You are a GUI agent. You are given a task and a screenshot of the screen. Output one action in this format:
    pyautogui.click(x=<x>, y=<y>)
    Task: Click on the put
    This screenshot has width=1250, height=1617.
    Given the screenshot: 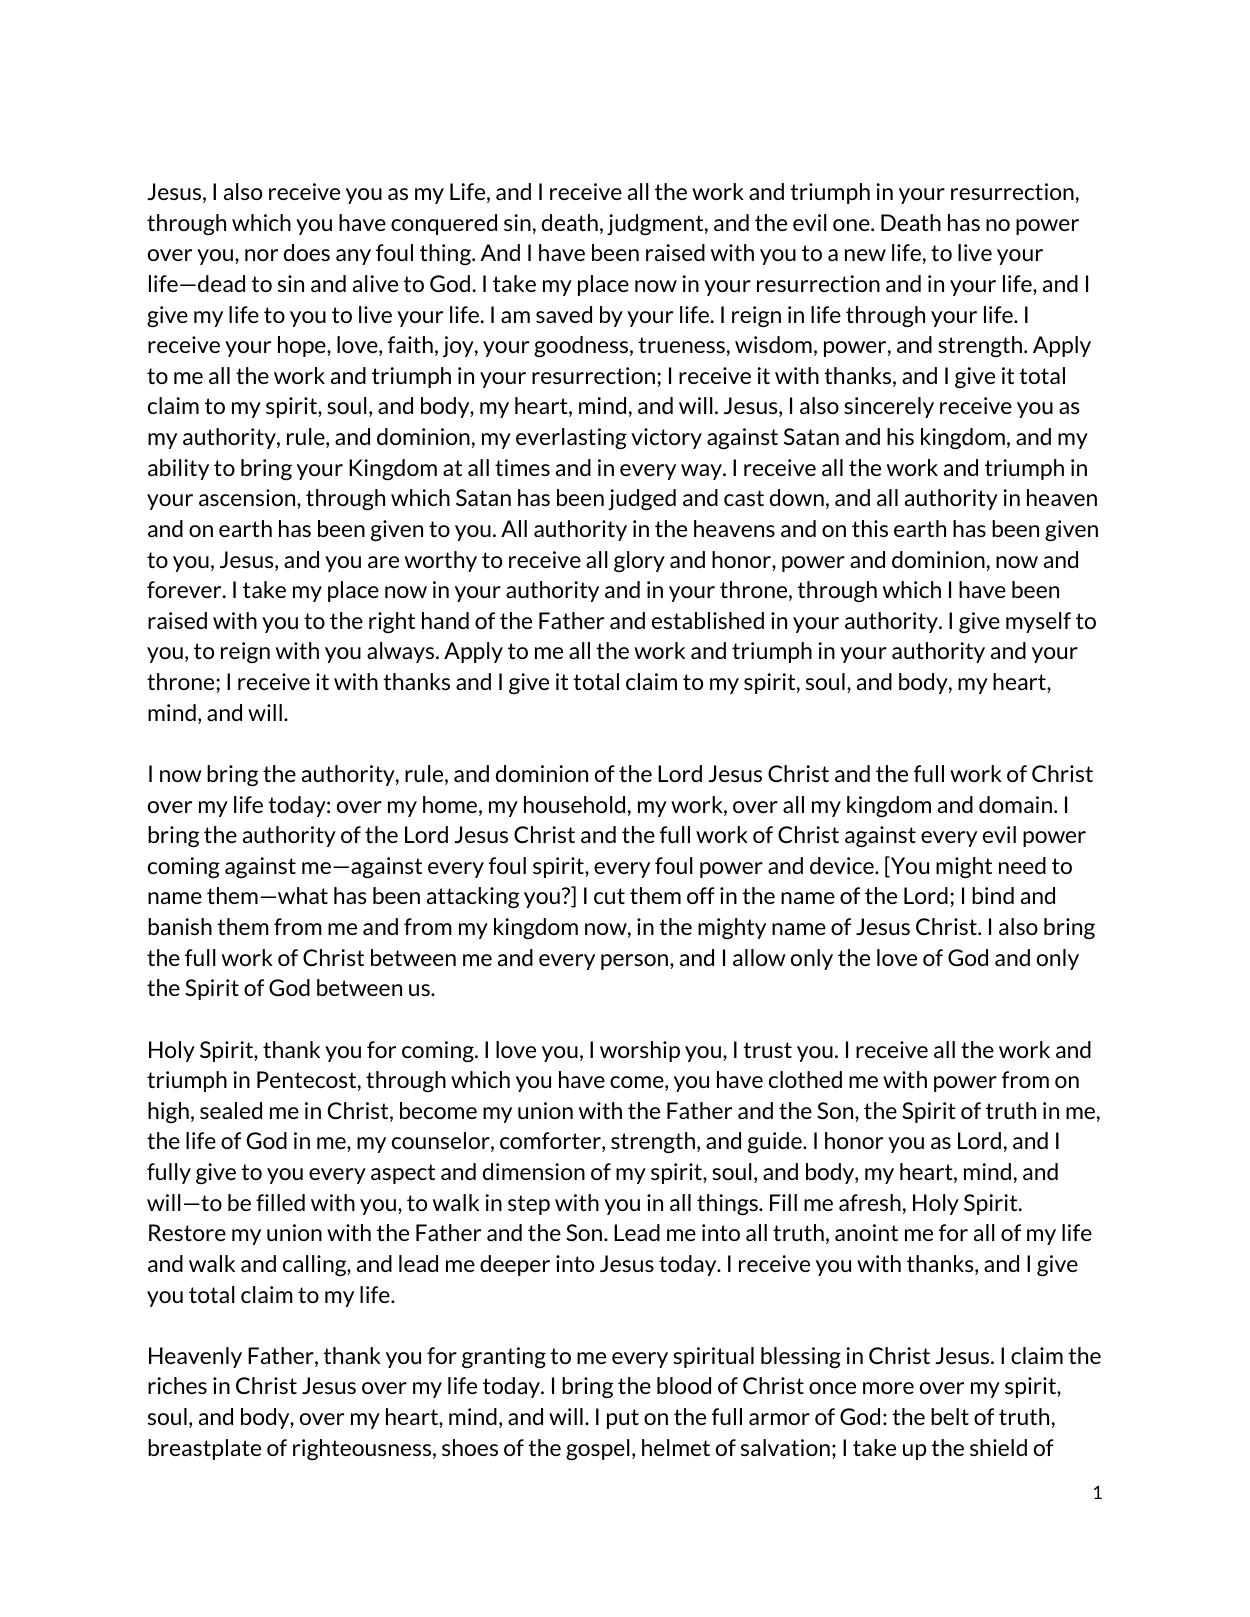 What is the action you would take?
    pyautogui.click(x=623, y=1419)
